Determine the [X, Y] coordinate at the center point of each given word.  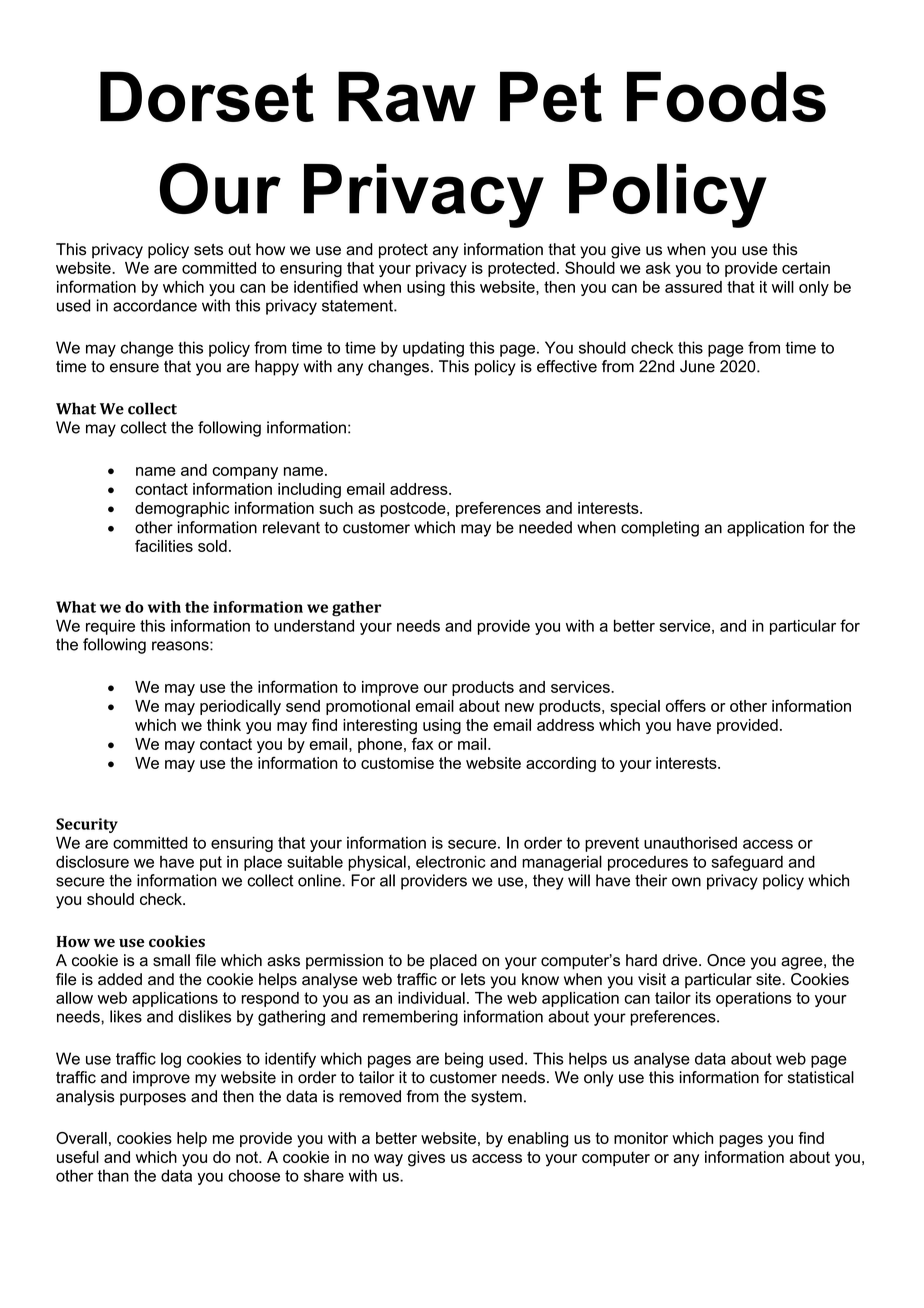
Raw [407, 96]
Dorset [207, 96]
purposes [153, 1099]
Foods [726, 96]
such [336, 508]
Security [87, 825]
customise [397, 763]
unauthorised [690, 842]
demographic [182, 510]
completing [660, 529]
